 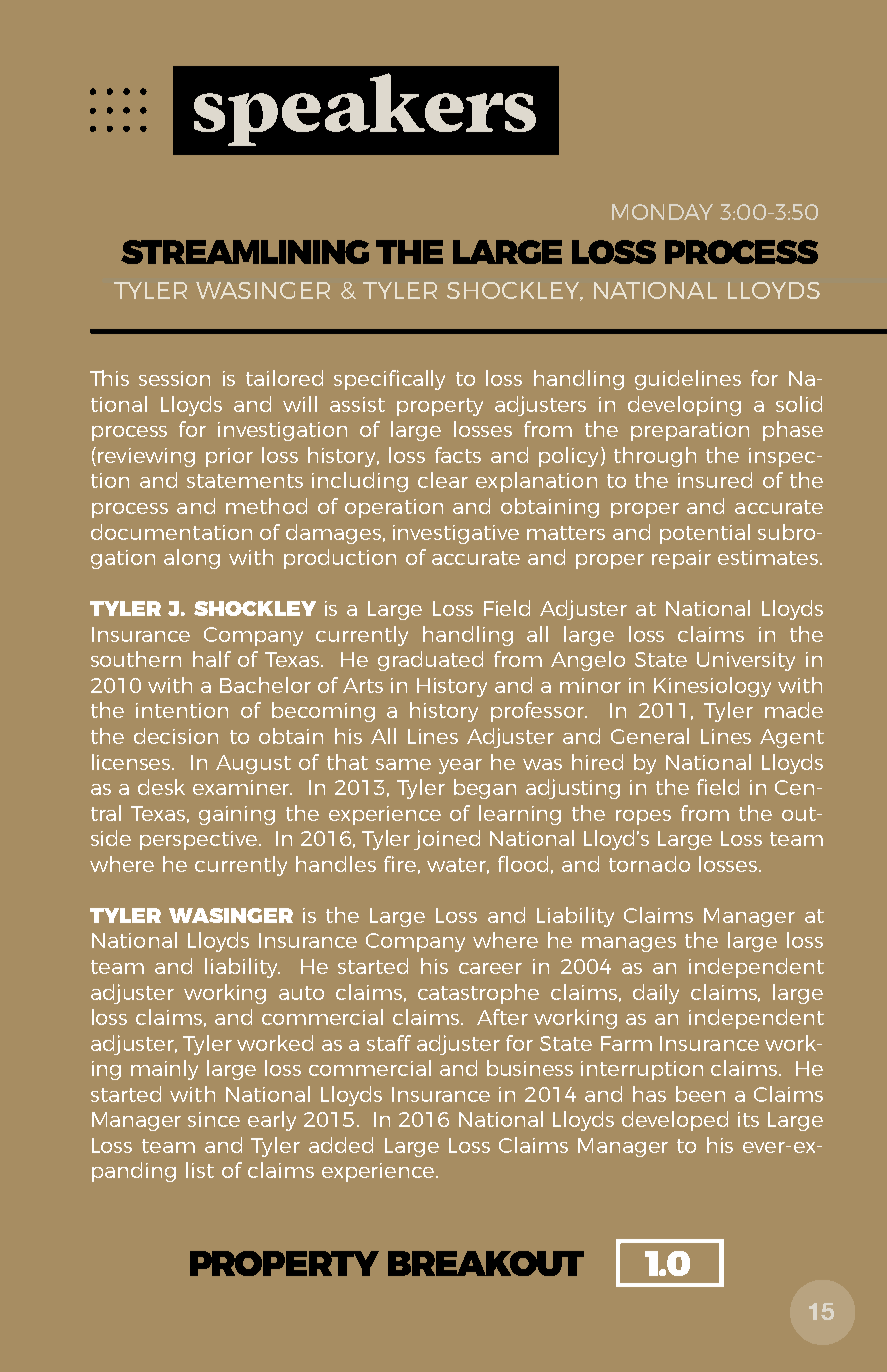 I want to click on clear, so click(x=443, y=480).
